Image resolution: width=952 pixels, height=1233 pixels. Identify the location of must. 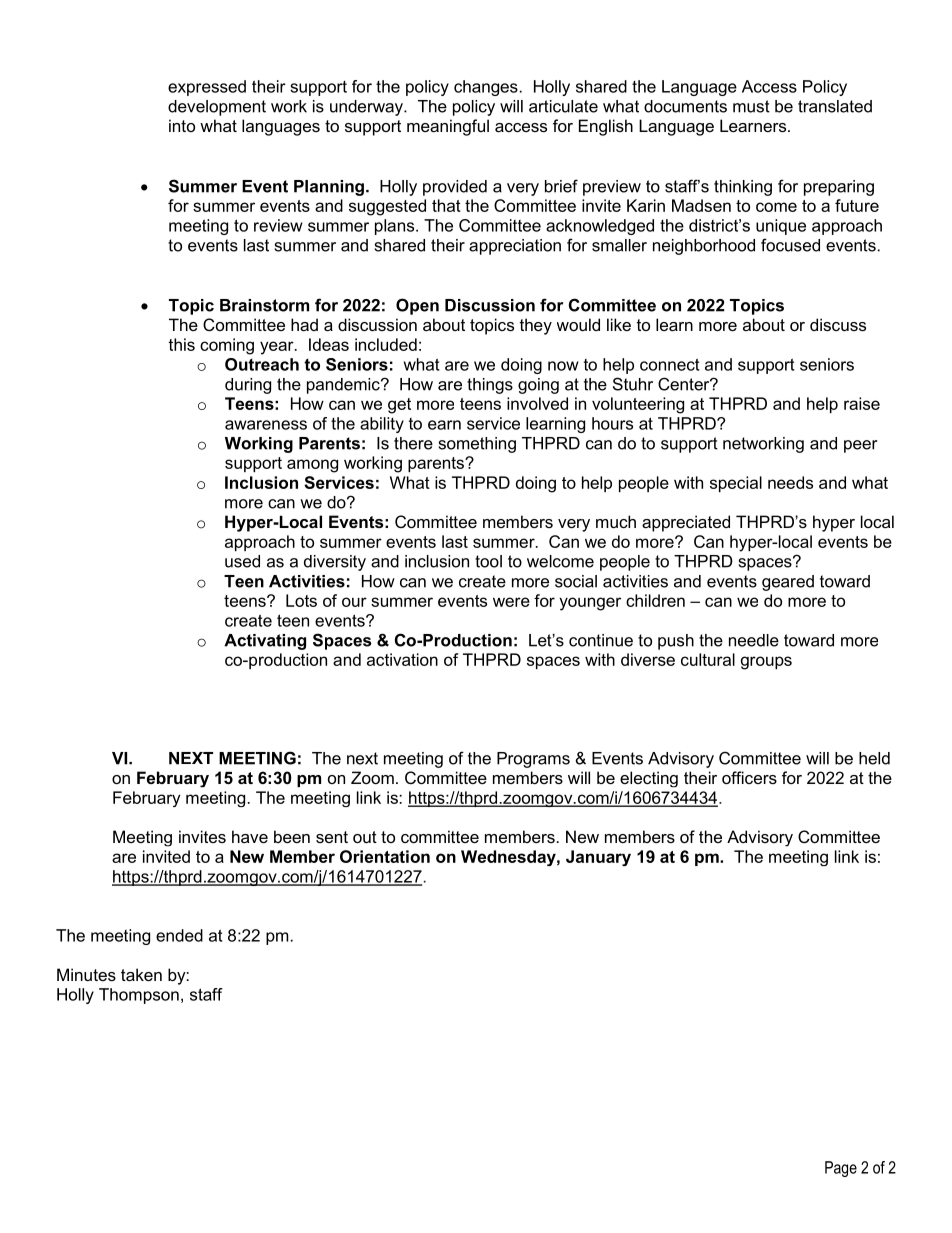
(751, 106).
